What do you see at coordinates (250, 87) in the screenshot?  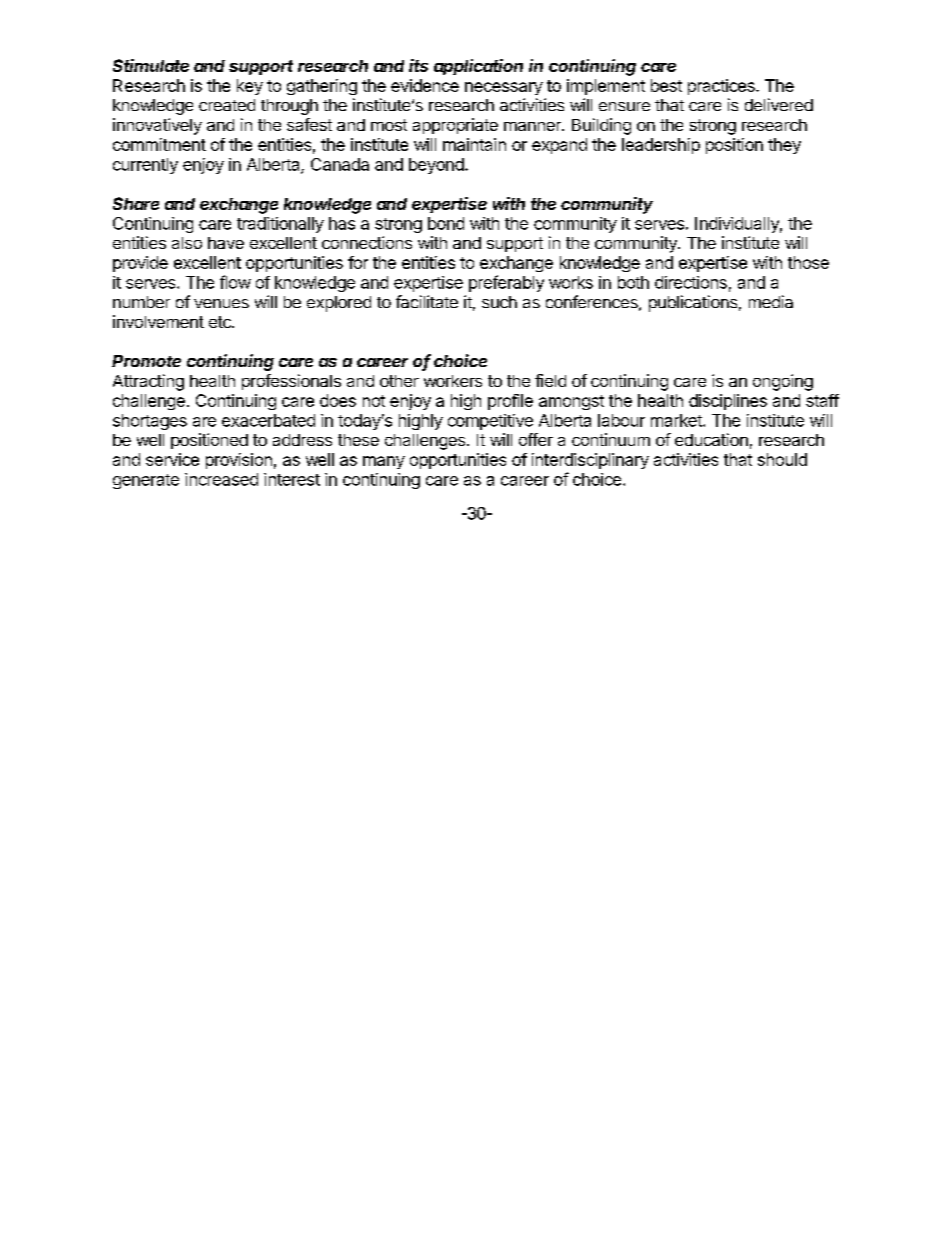 I see `key` at bounding box center [250, 87].
